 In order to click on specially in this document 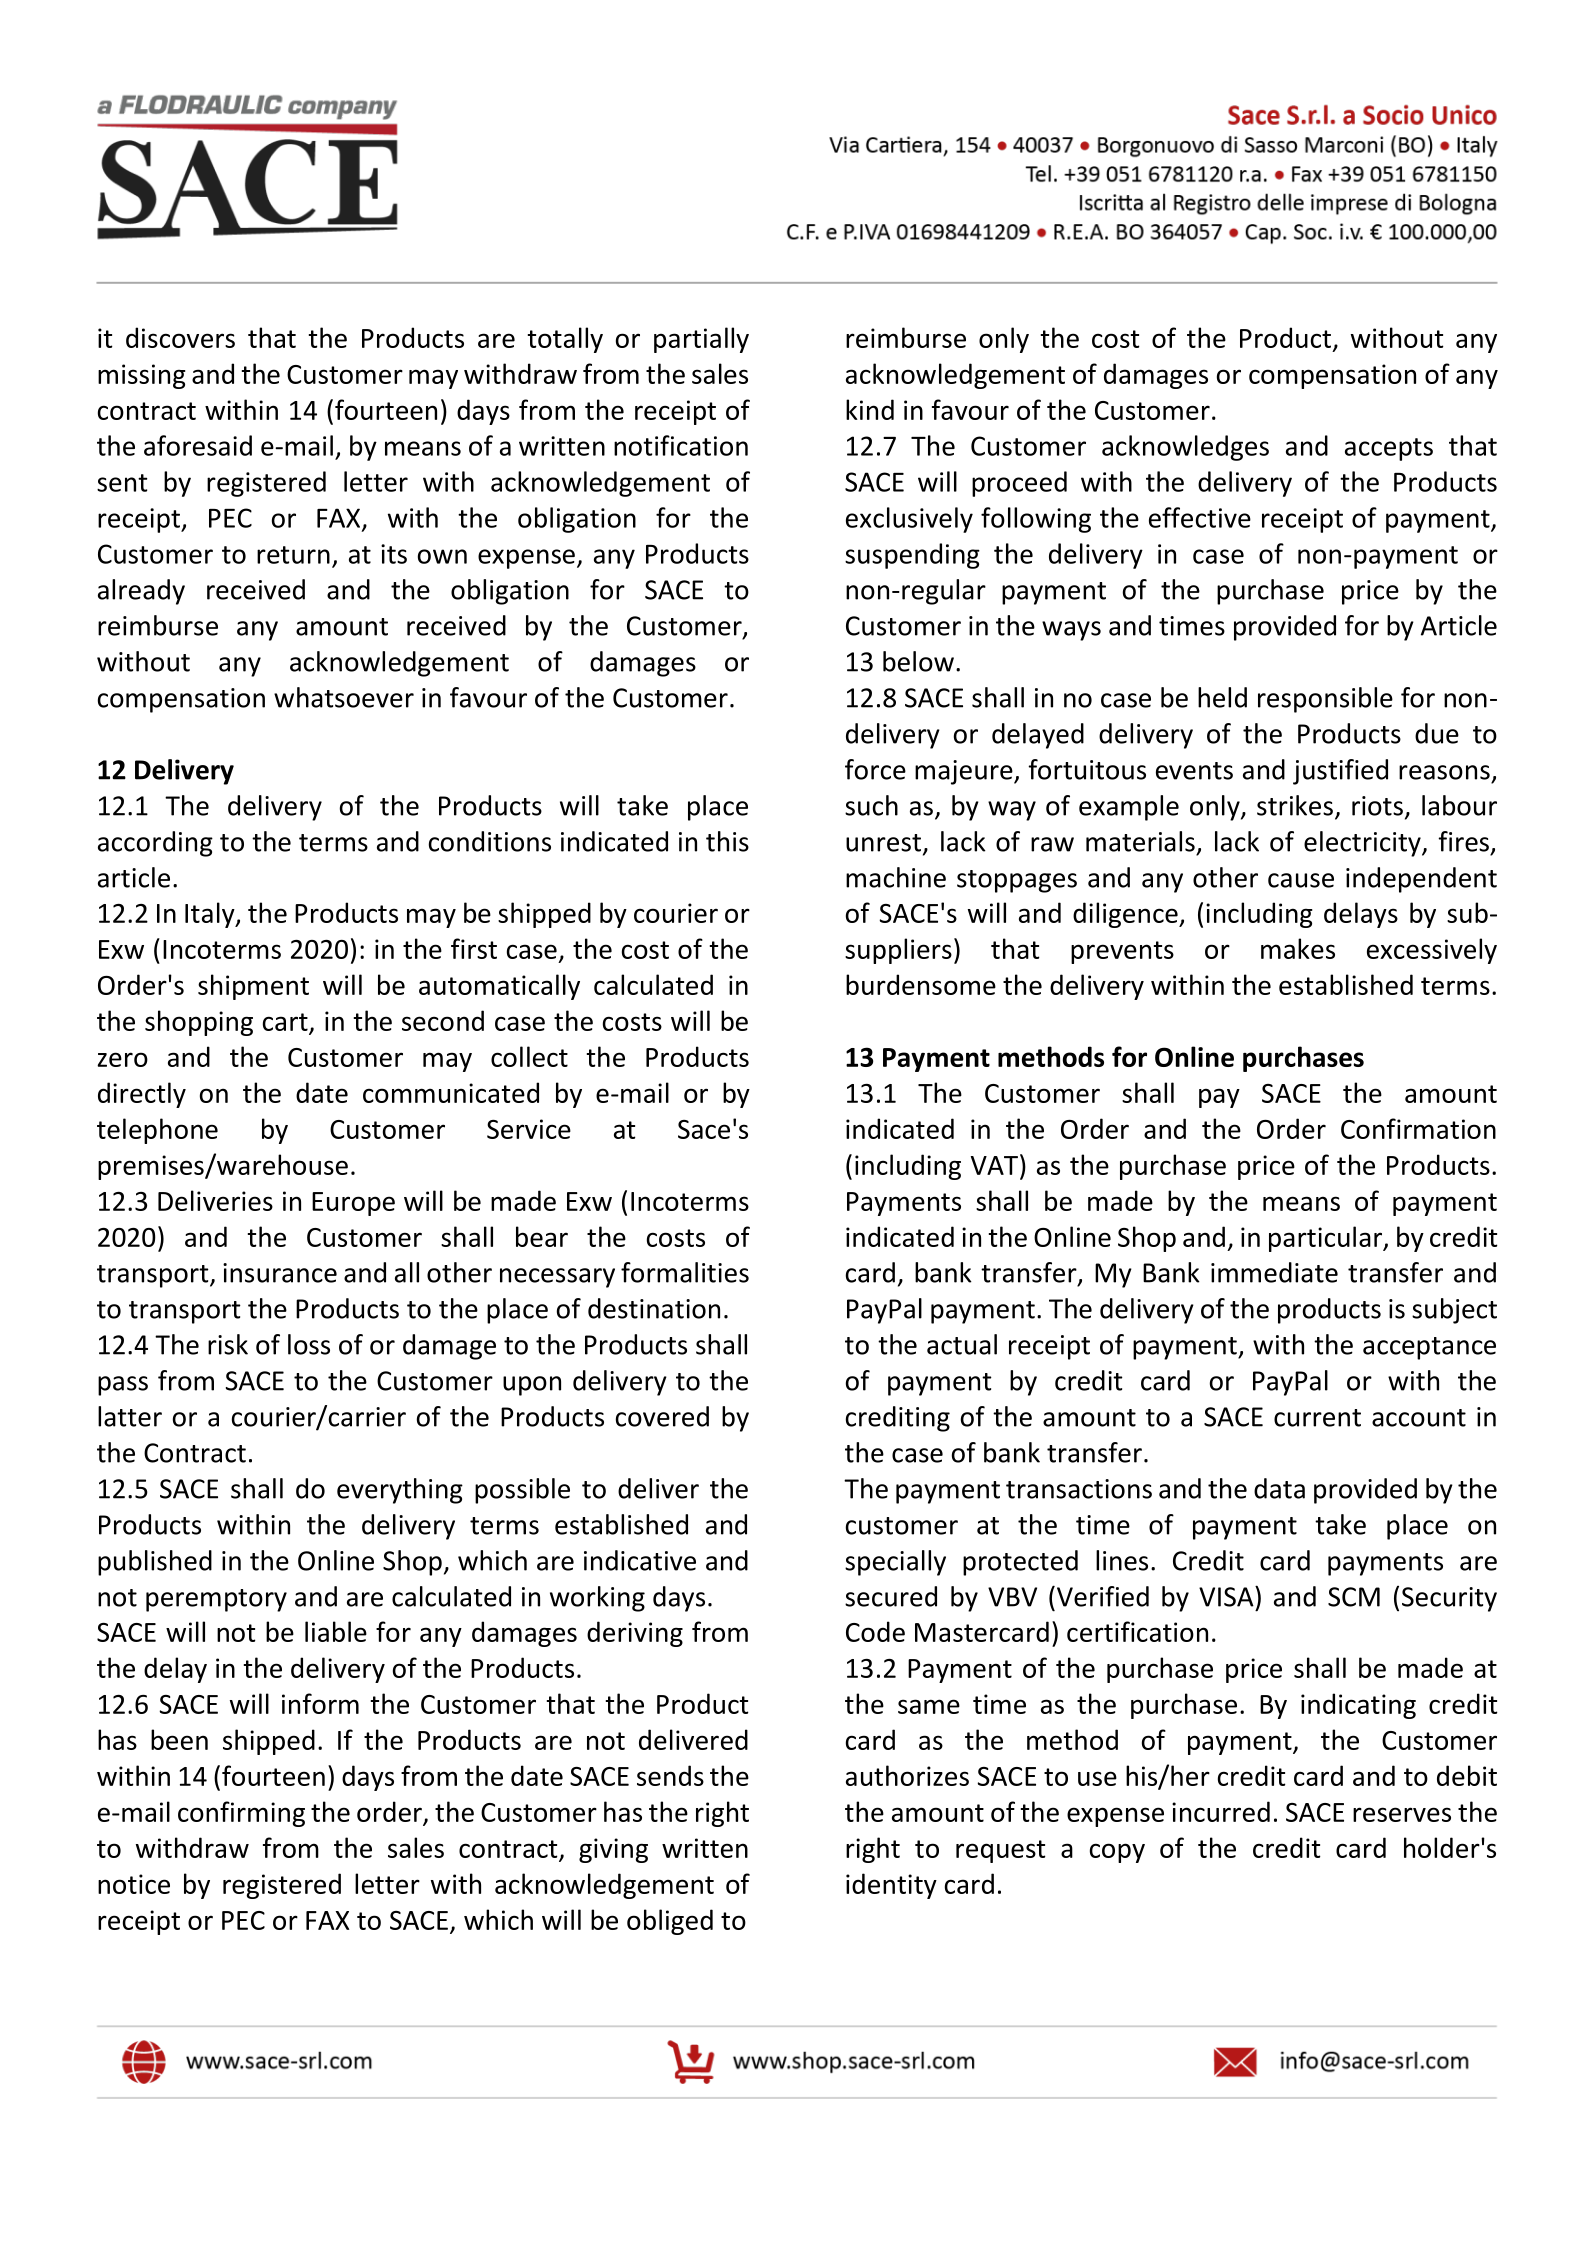, I will do `click(895, 1563)`.
